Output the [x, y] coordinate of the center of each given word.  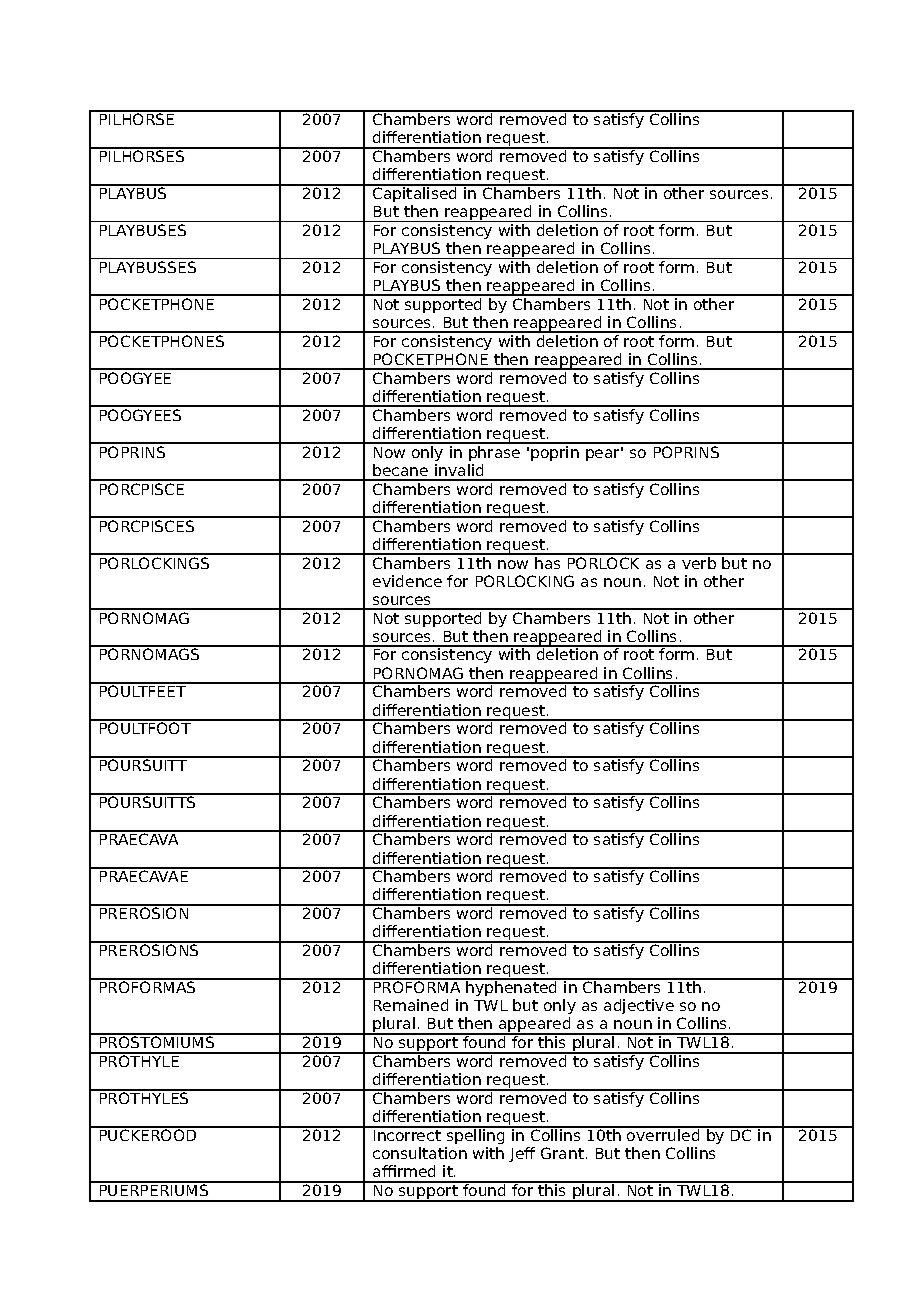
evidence [407, 581]
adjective [639, 1008]
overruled [663, 1134]
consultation [420, 1153]
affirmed [404, 1171]
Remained [411, 1005]
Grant [562, 1153]
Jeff [522, 1154]
